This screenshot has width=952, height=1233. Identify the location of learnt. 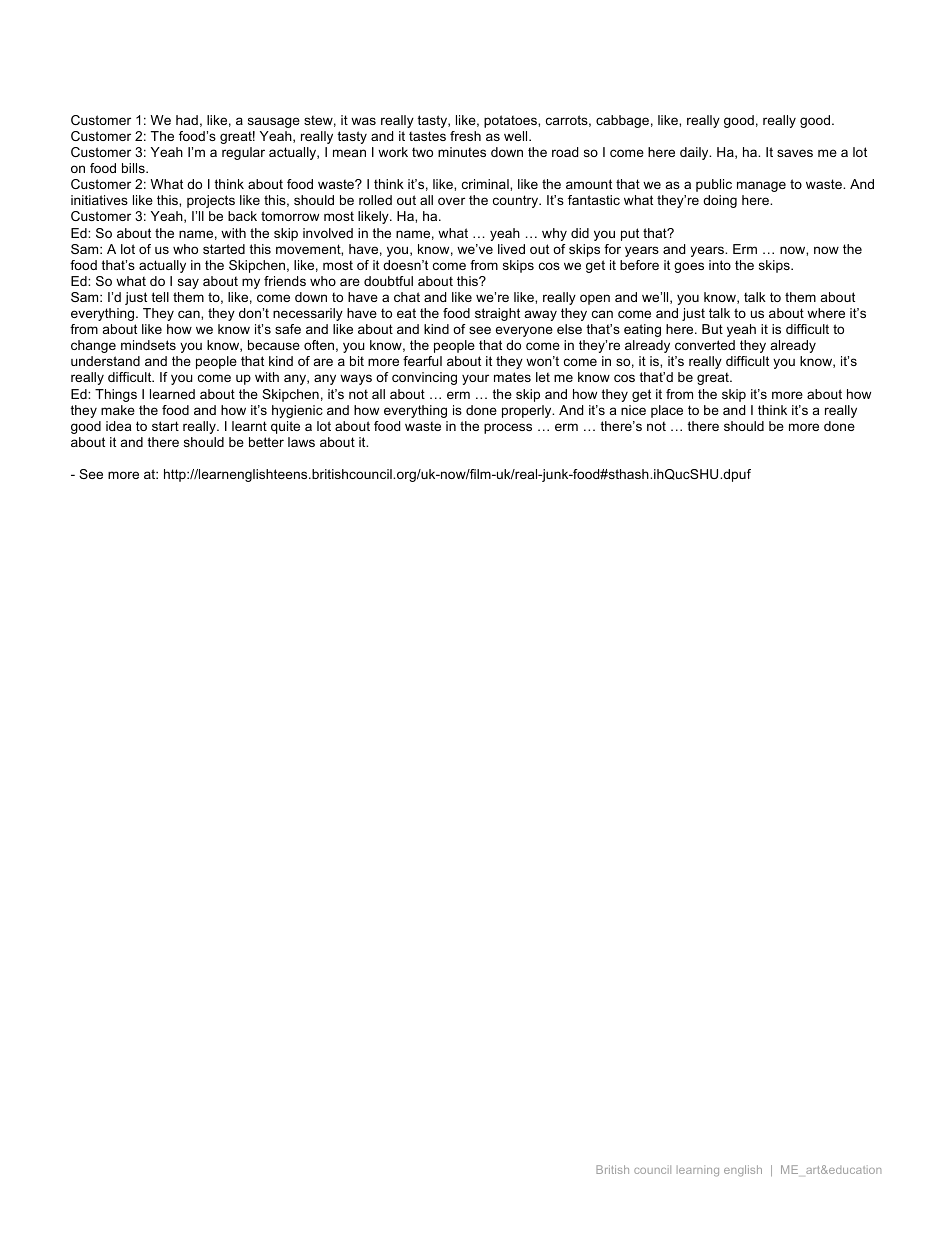
(249, 426).
